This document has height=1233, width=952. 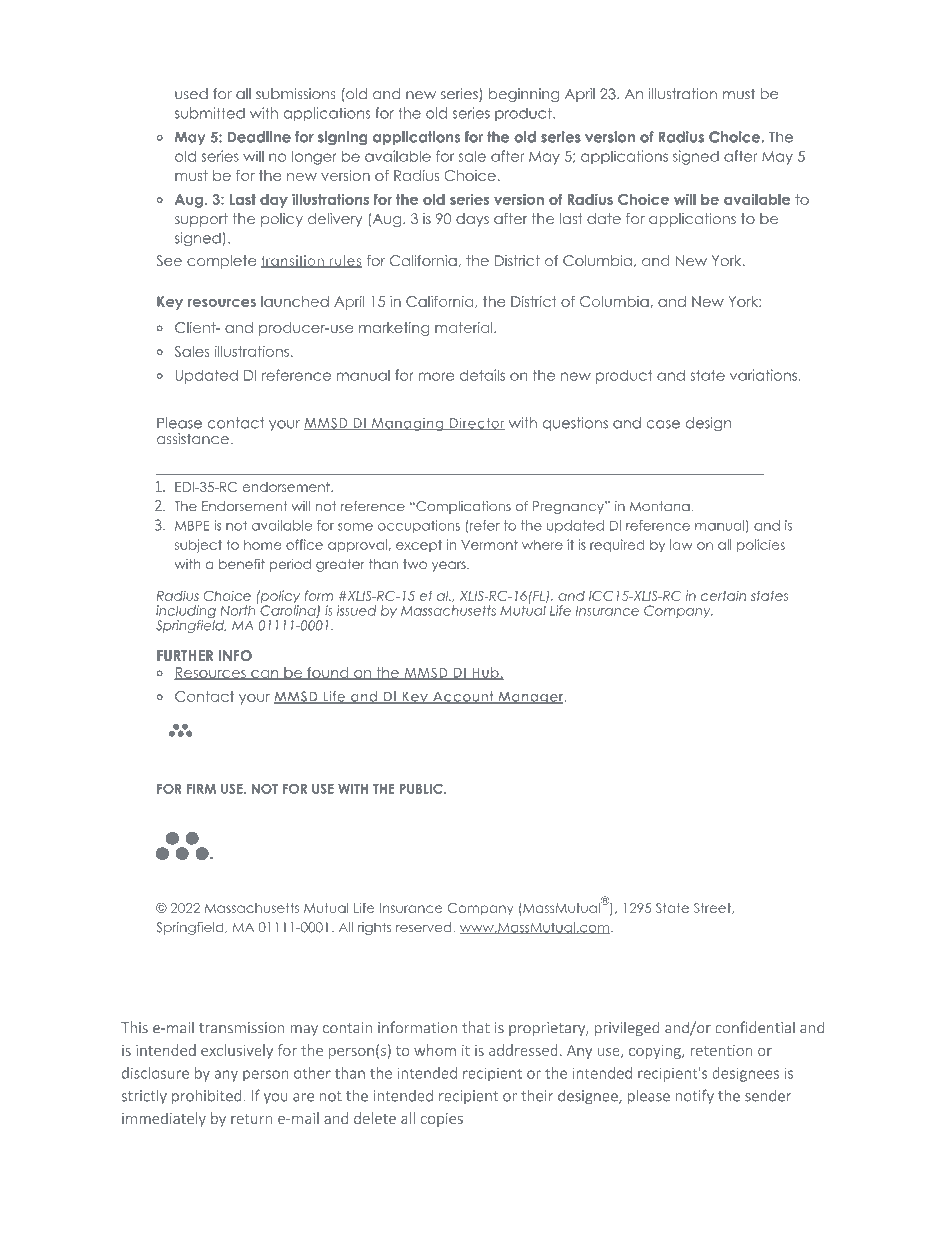 I want to click on days, so click(x=472, y=220).
